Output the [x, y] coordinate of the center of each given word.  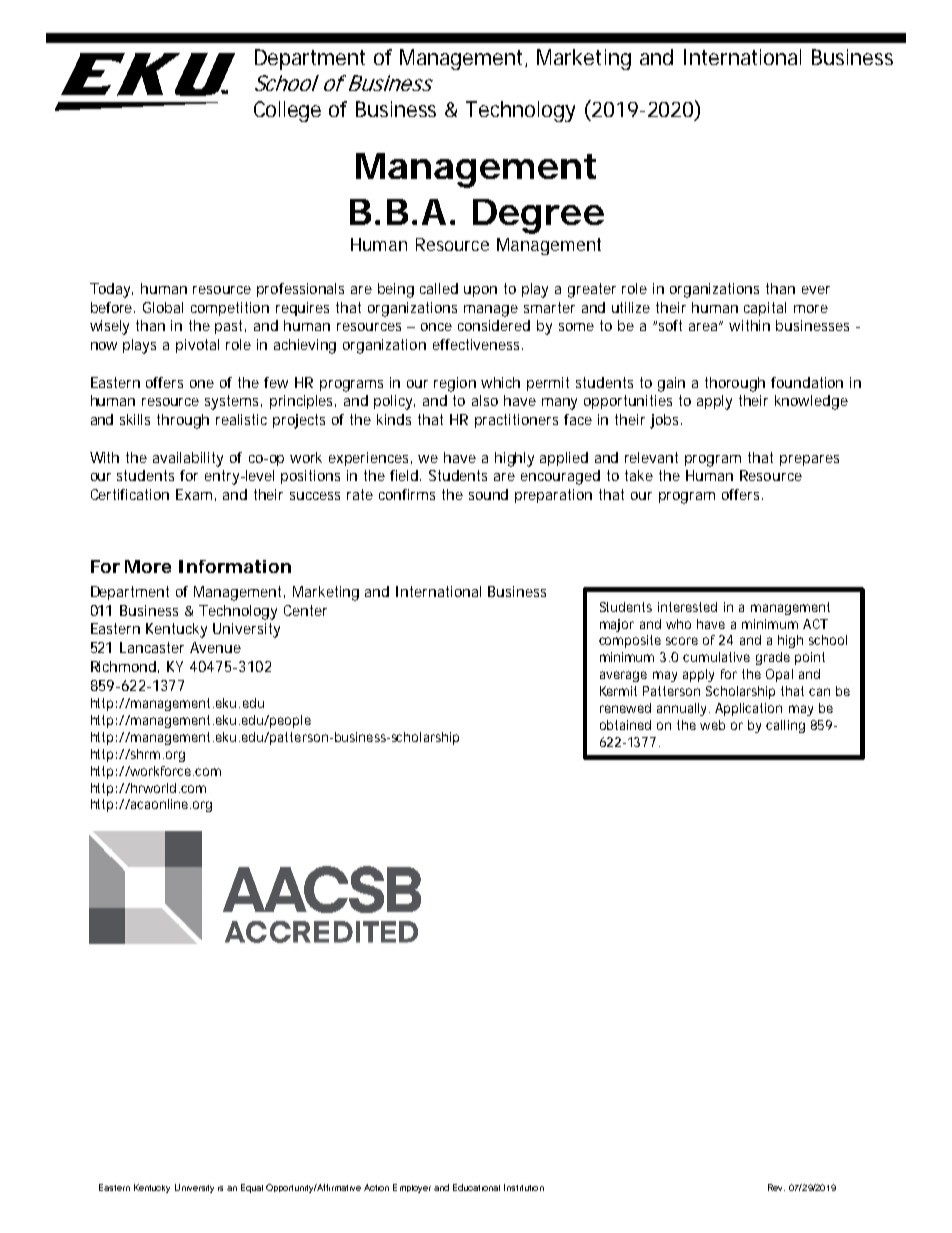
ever [816, 290]
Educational [476, 1187]
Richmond [123, 666]
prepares [809, 460]
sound [488, 494]
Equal [252, 1188]
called [439, 288]
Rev [776, 1187]
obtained [625, 725]
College [287, 111]
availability [188, 459]
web [712, 725]
